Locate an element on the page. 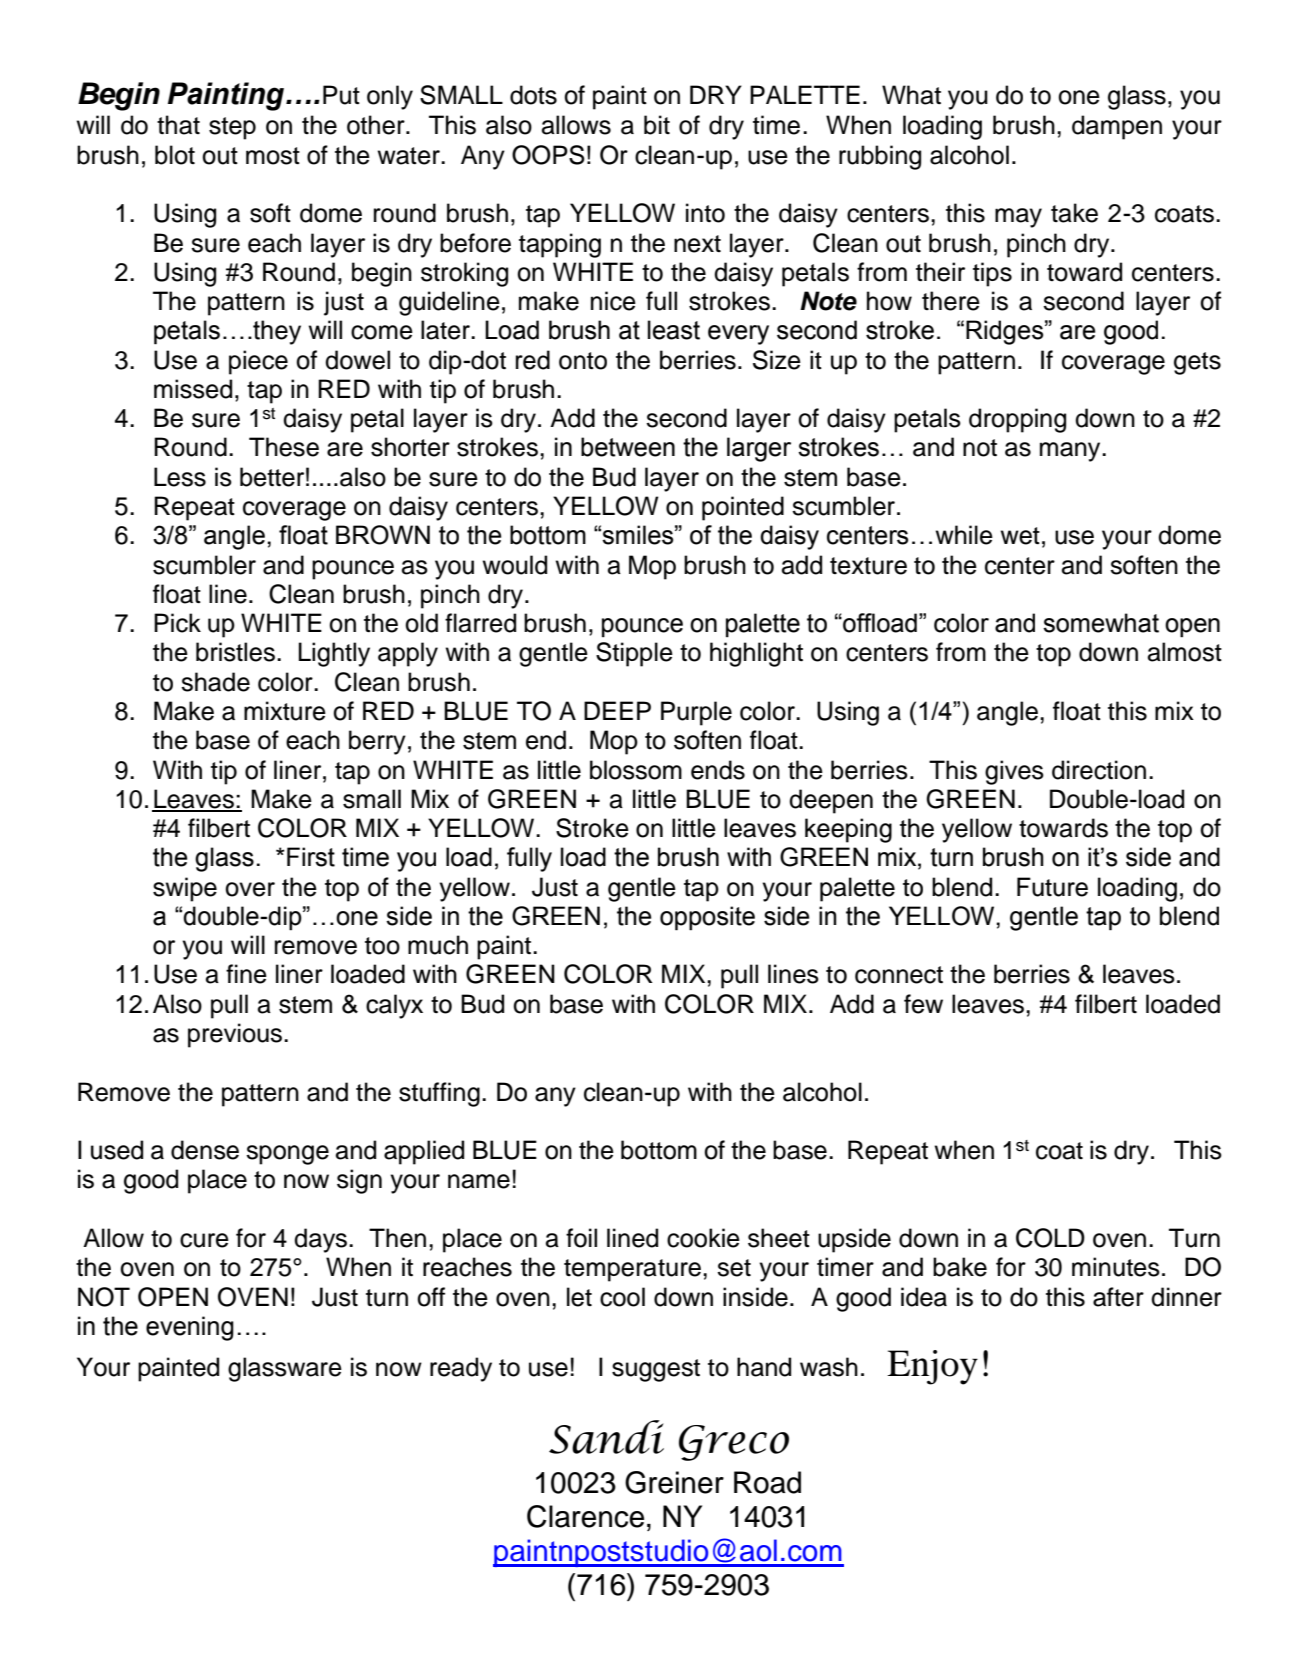  evening is located at coordinates (190, 1328).
